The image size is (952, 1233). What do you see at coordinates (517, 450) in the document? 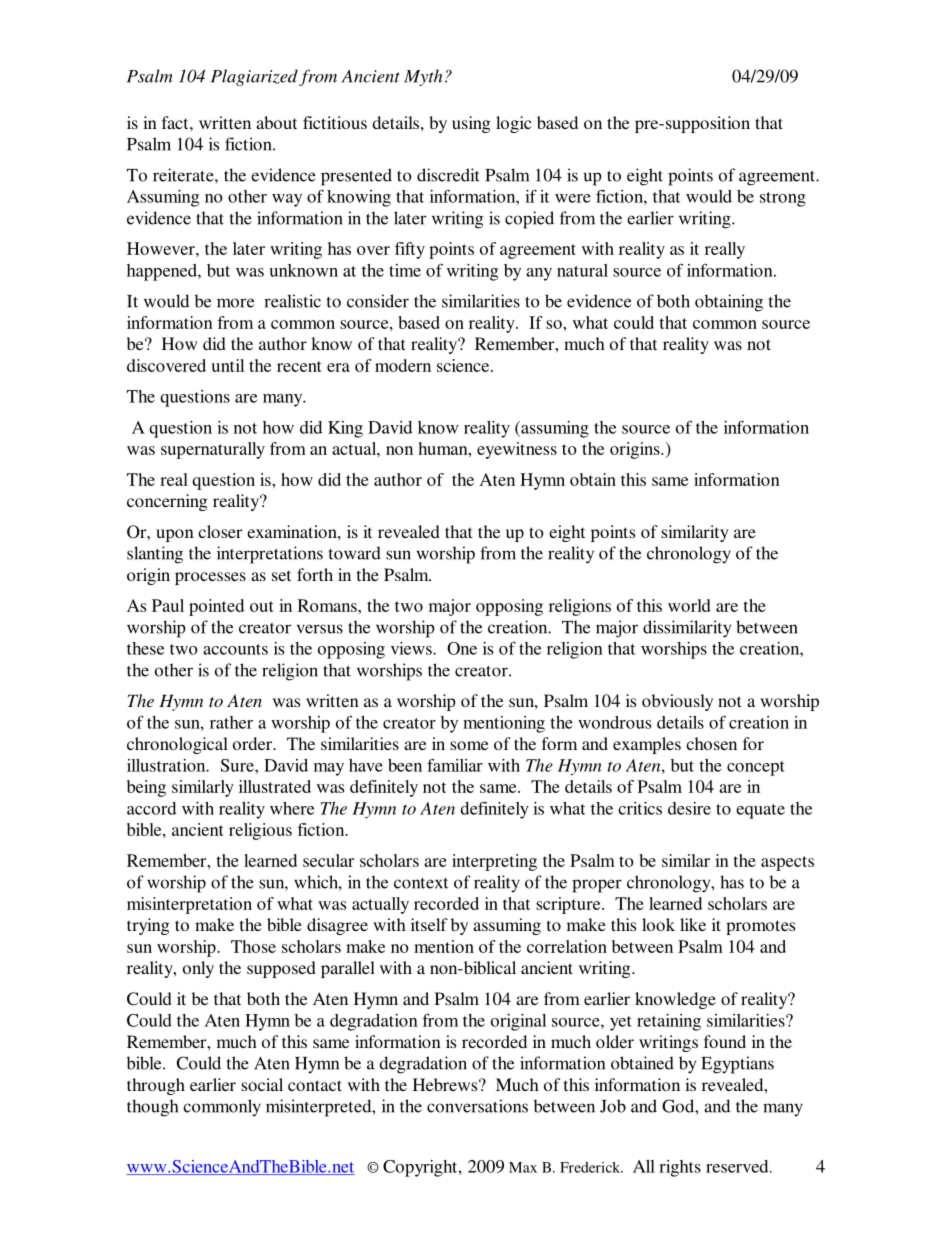
I see `eyewitness` at bounding box center [517, 450].
